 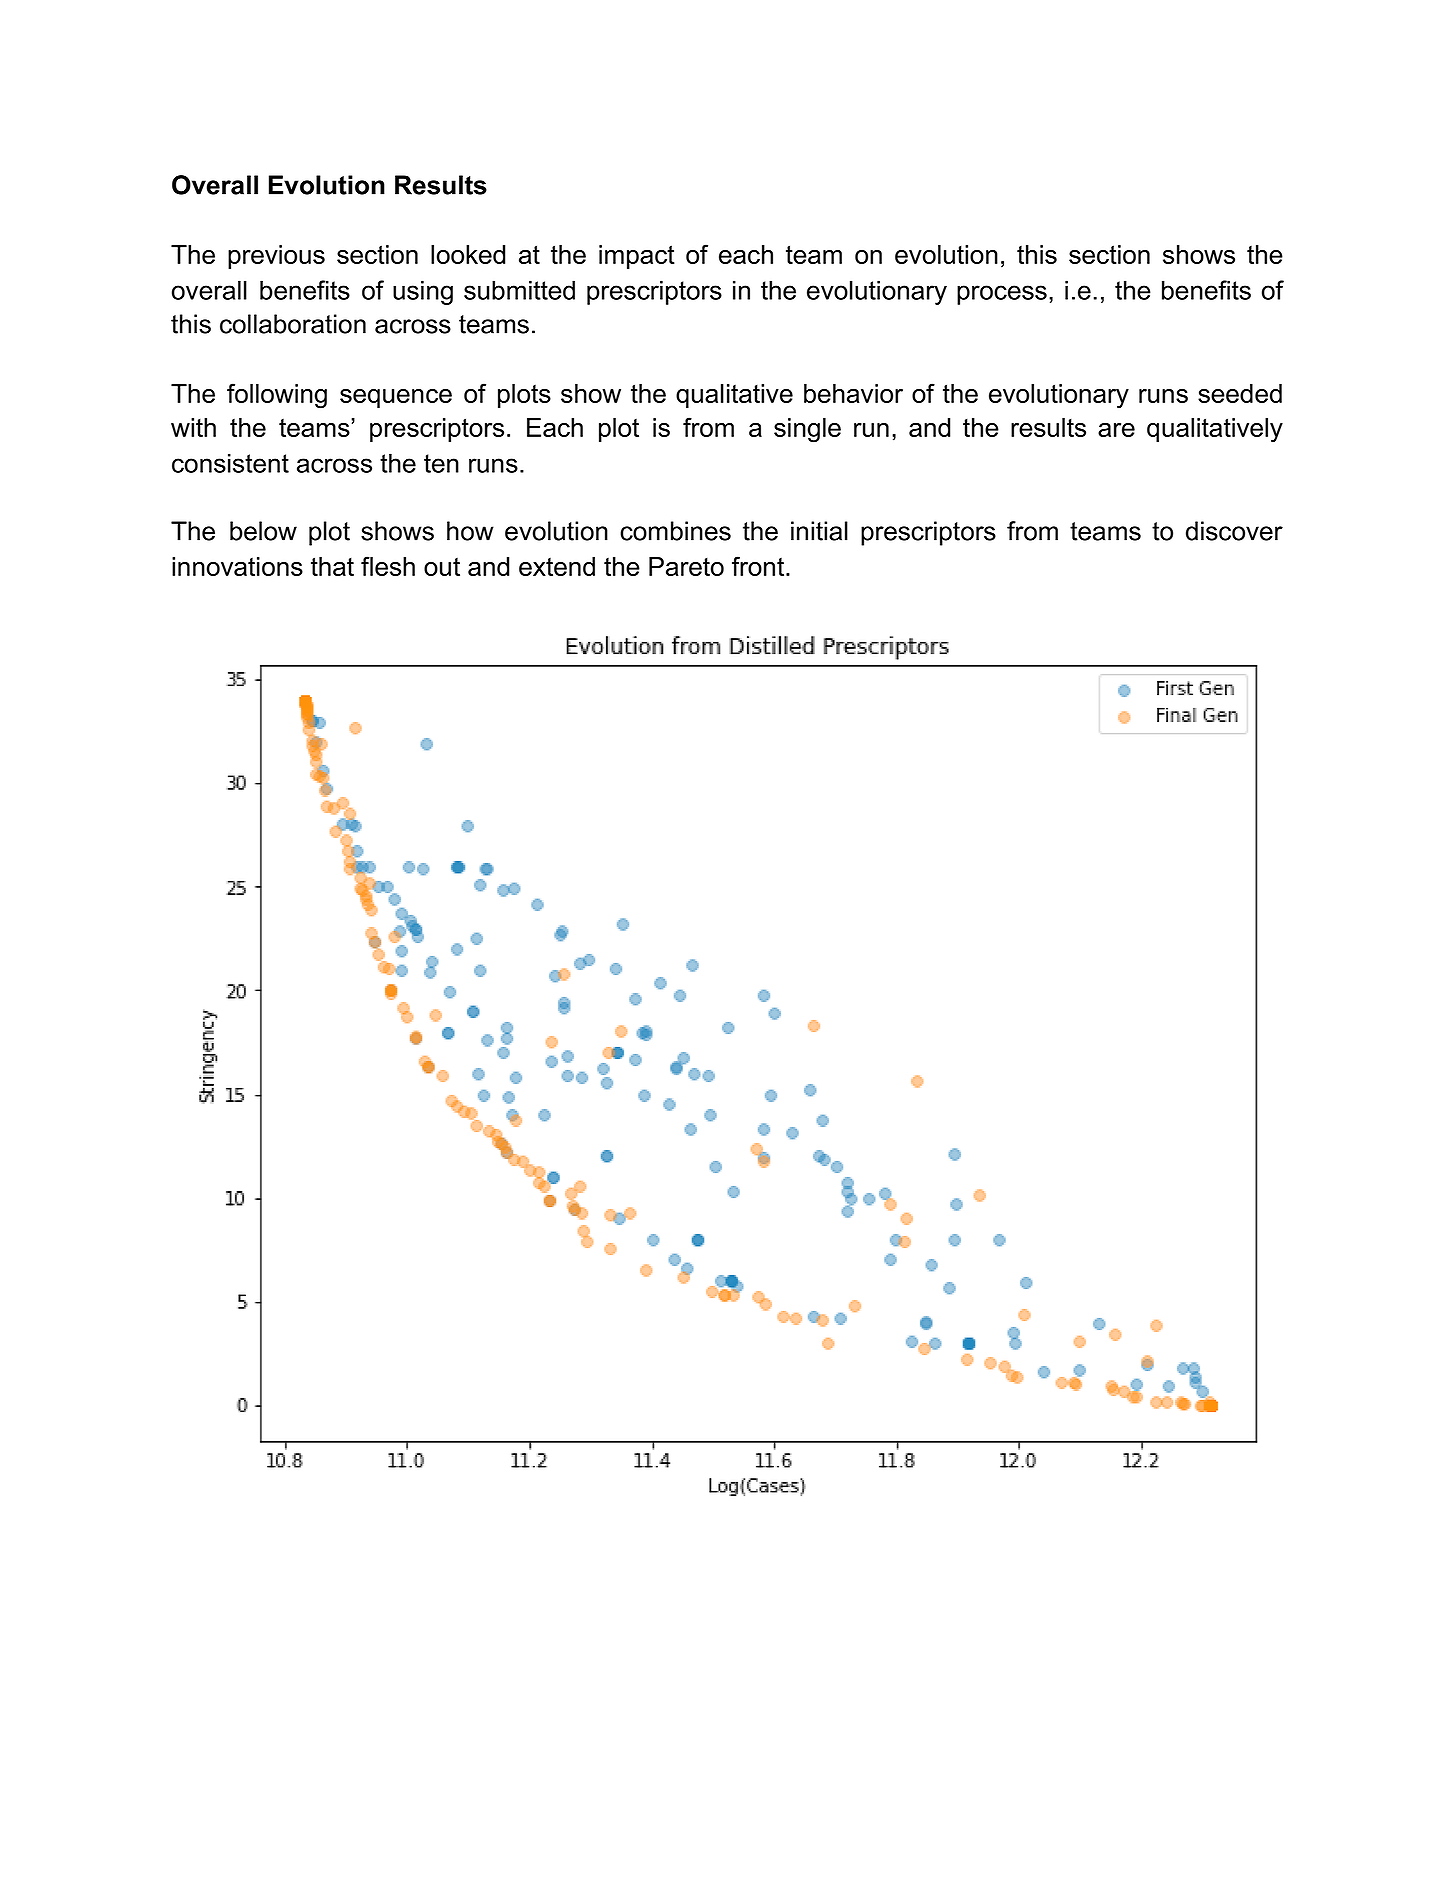 I want to click on single, so click(x=807, y=430).
